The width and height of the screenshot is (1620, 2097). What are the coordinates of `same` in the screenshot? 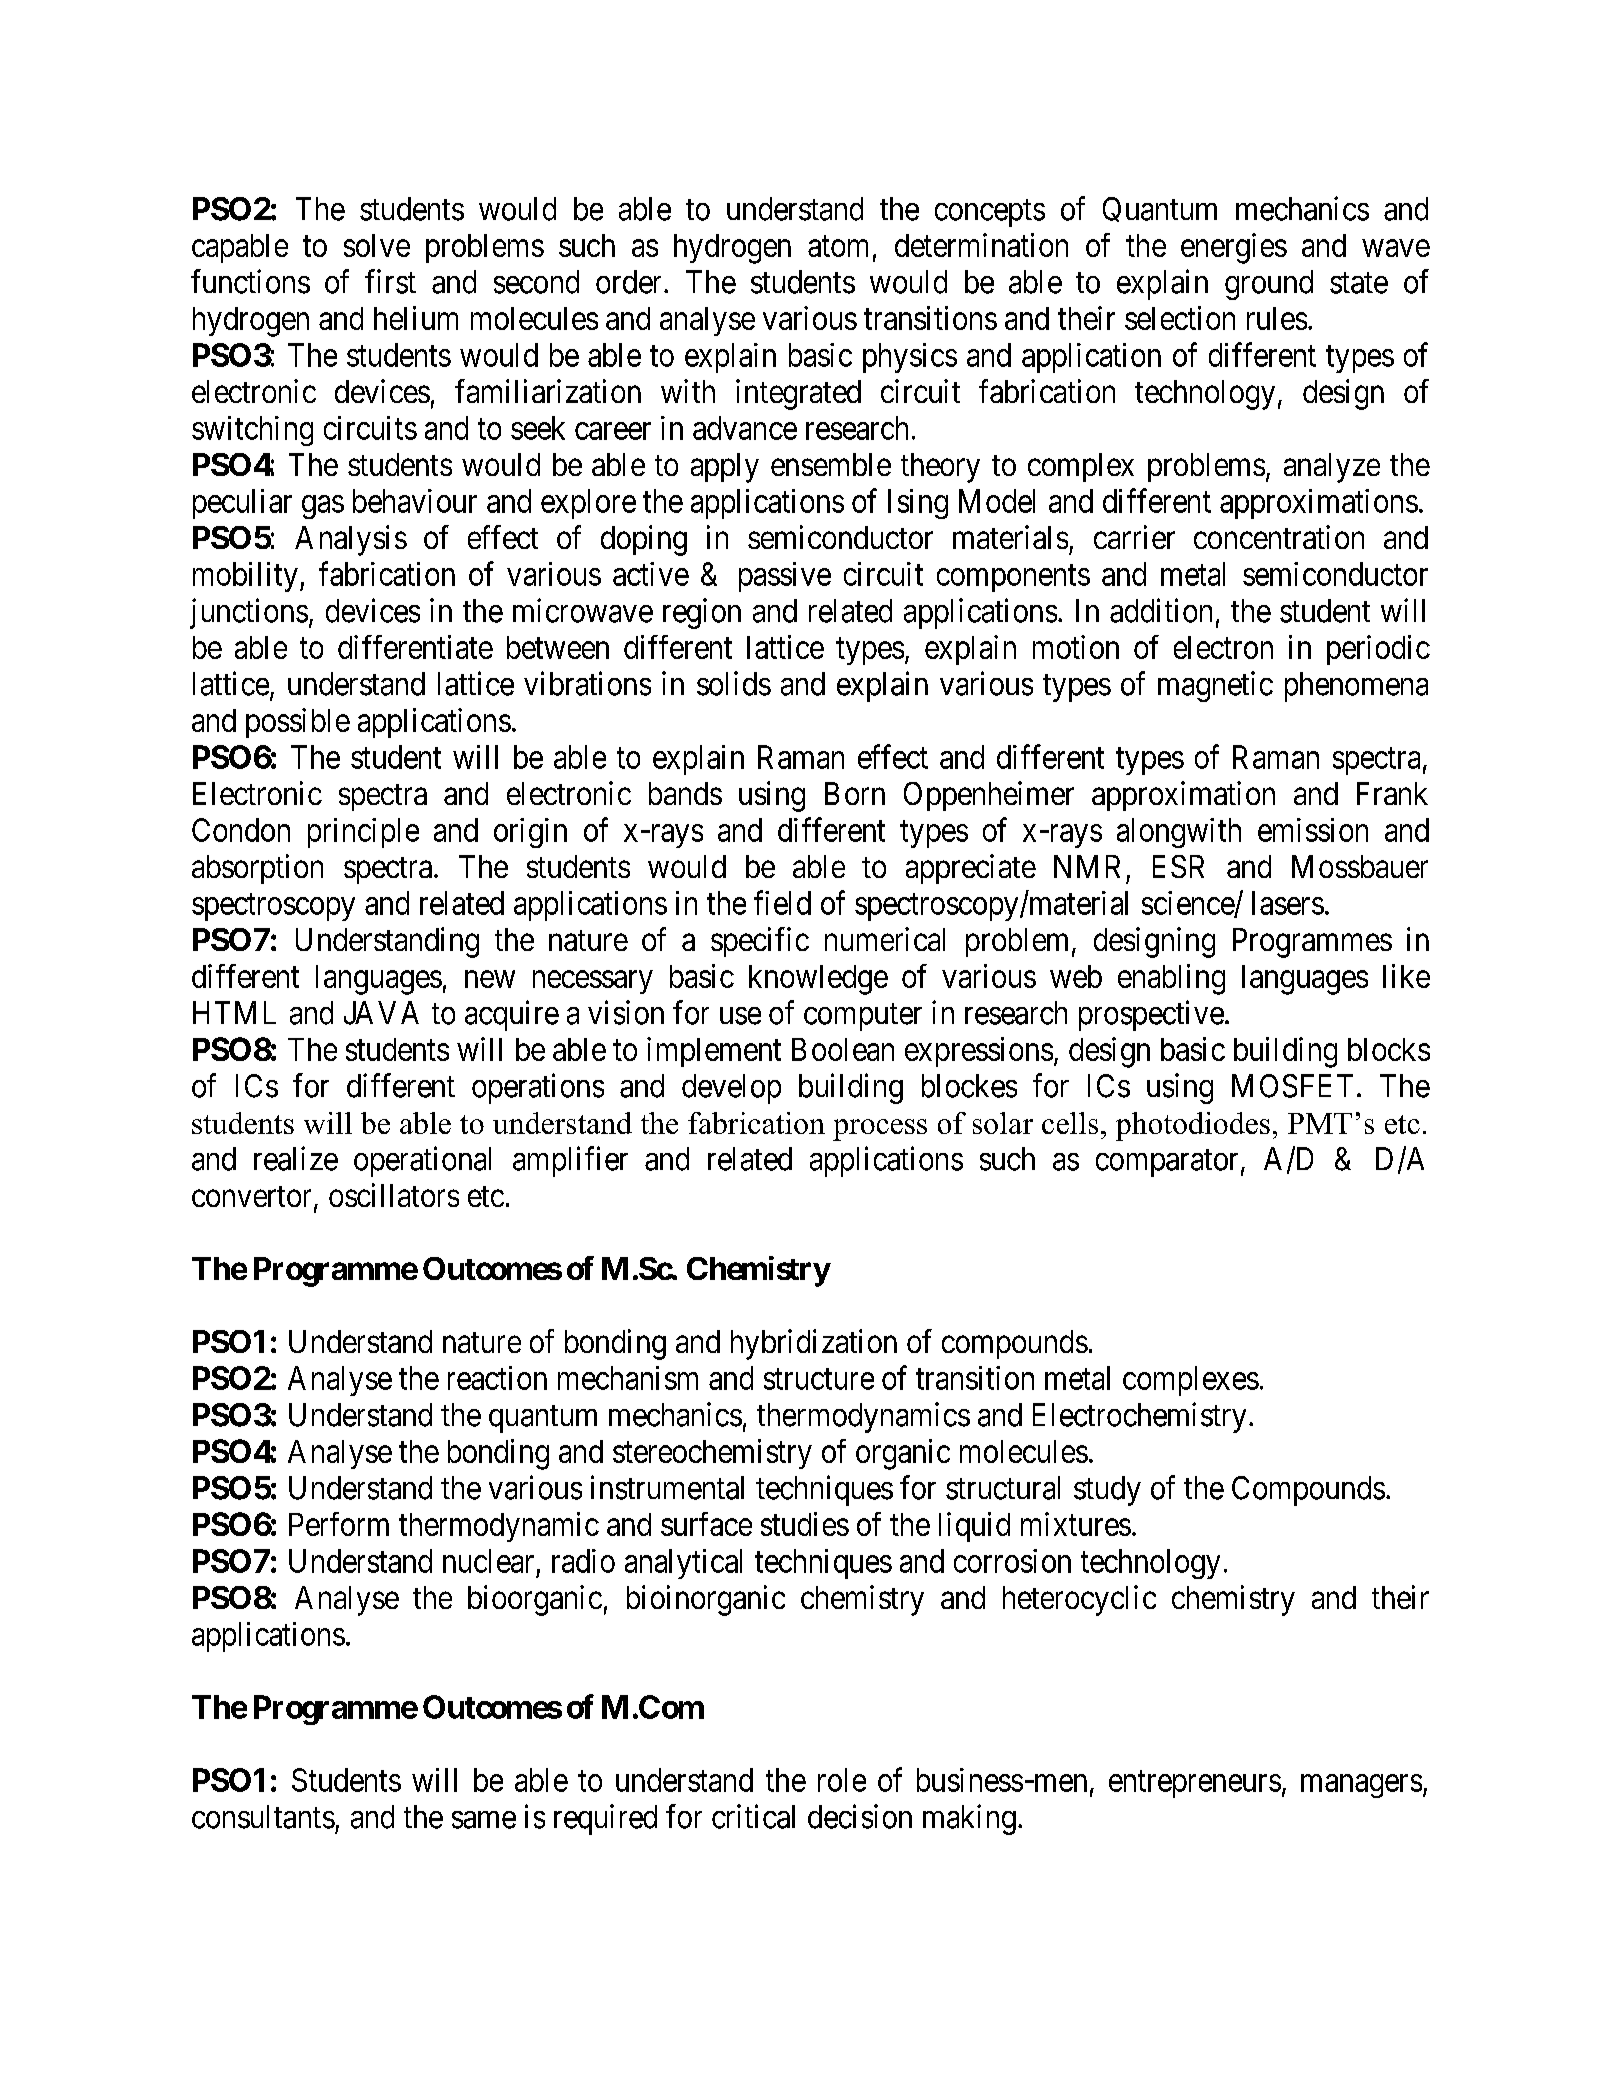 It's located at (484, 1820).
